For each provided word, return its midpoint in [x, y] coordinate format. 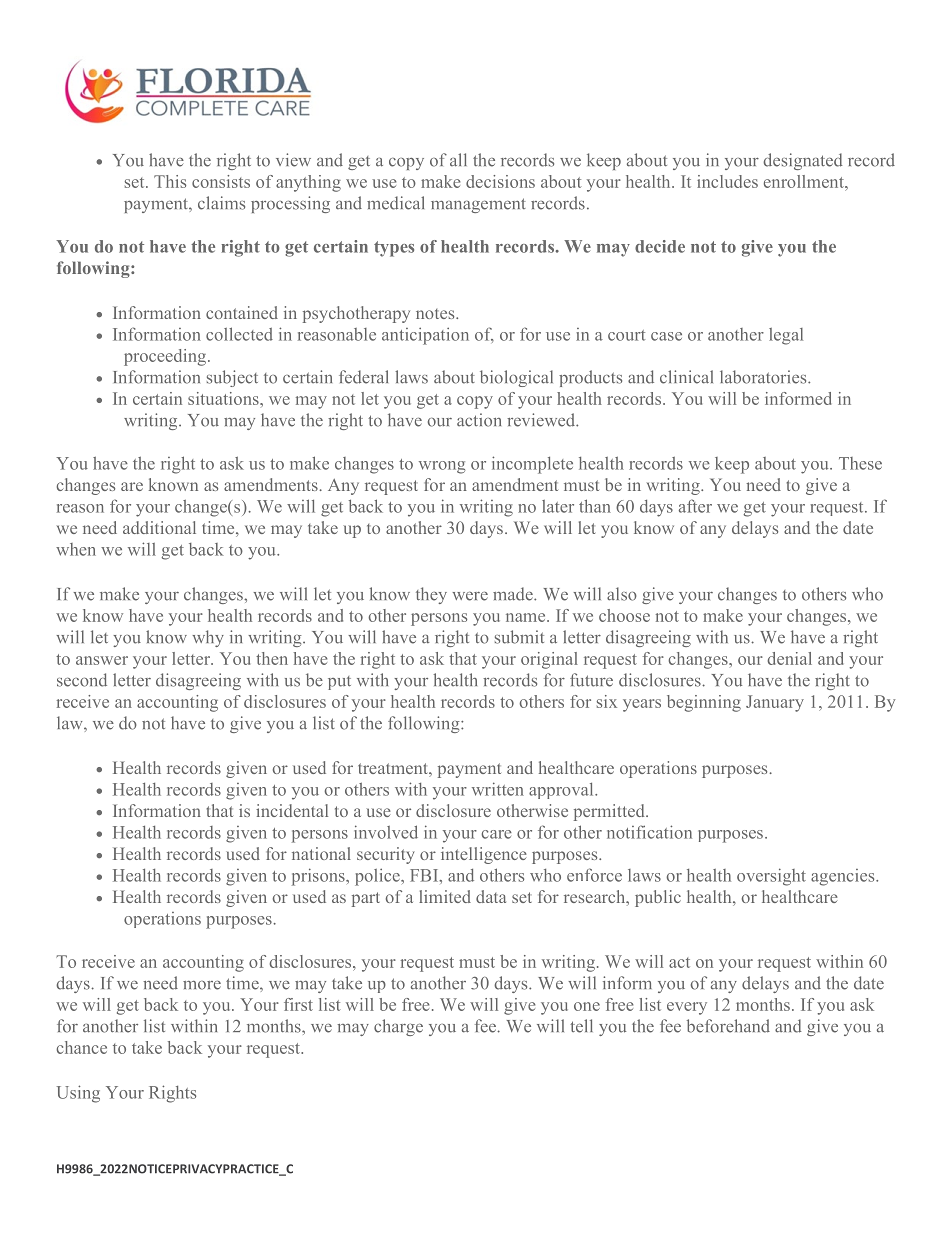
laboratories [764, 377]
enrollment [805, 181]
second [82, 680]
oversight [771, 877]
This [170, 181]
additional [159, 527]
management [478, 205]
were [470, 596]
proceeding [166, 357]
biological [516, 378]
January [775, 703]
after [695, 506]
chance [81, 1047]
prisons [319, 877]
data [491, 896]
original [549, 660]
